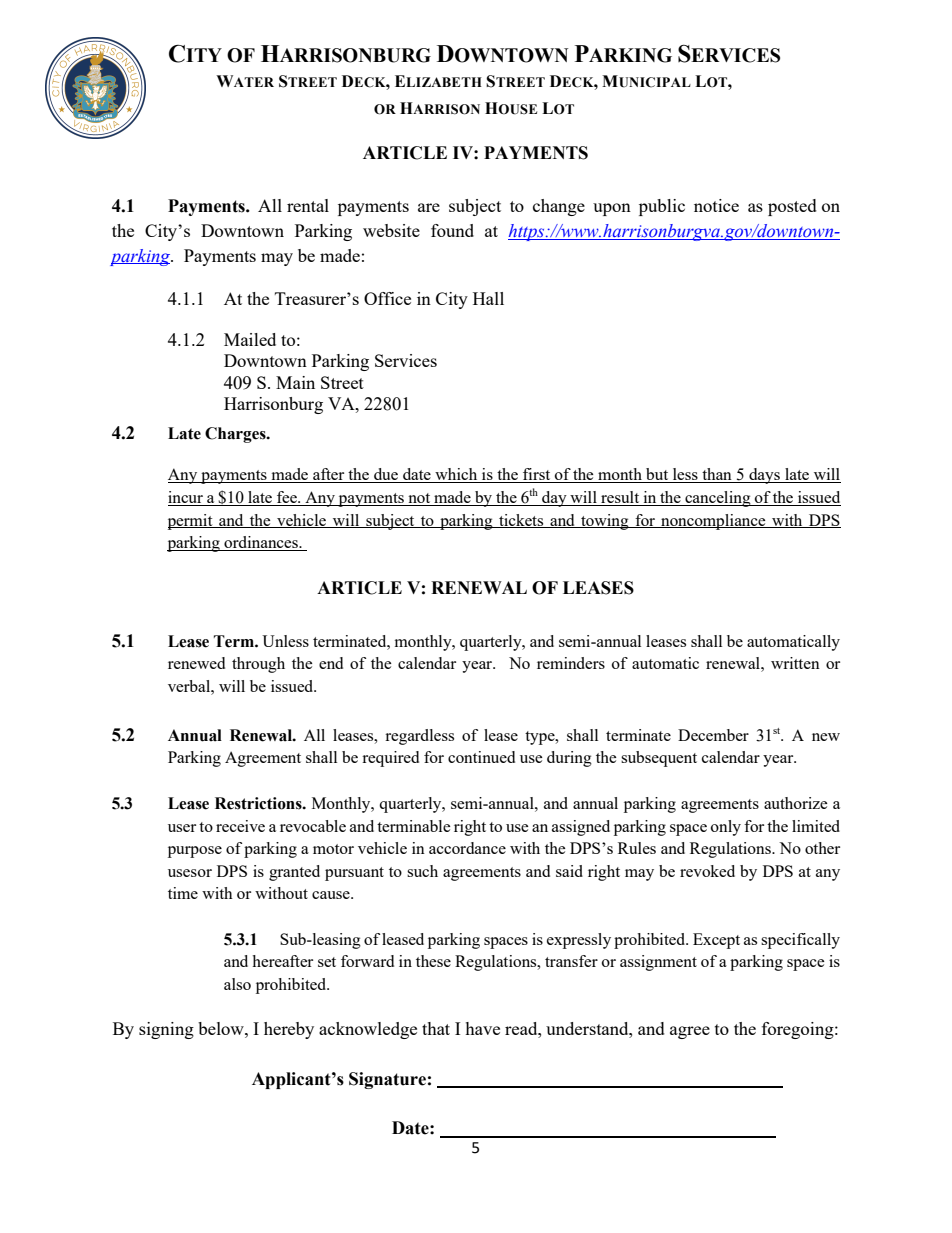 Image resolution: width=952 pixels, height=1233 pixels. Describe the element at coordinates (718, 499) in the screenshot. I see `canceling` at that location.
